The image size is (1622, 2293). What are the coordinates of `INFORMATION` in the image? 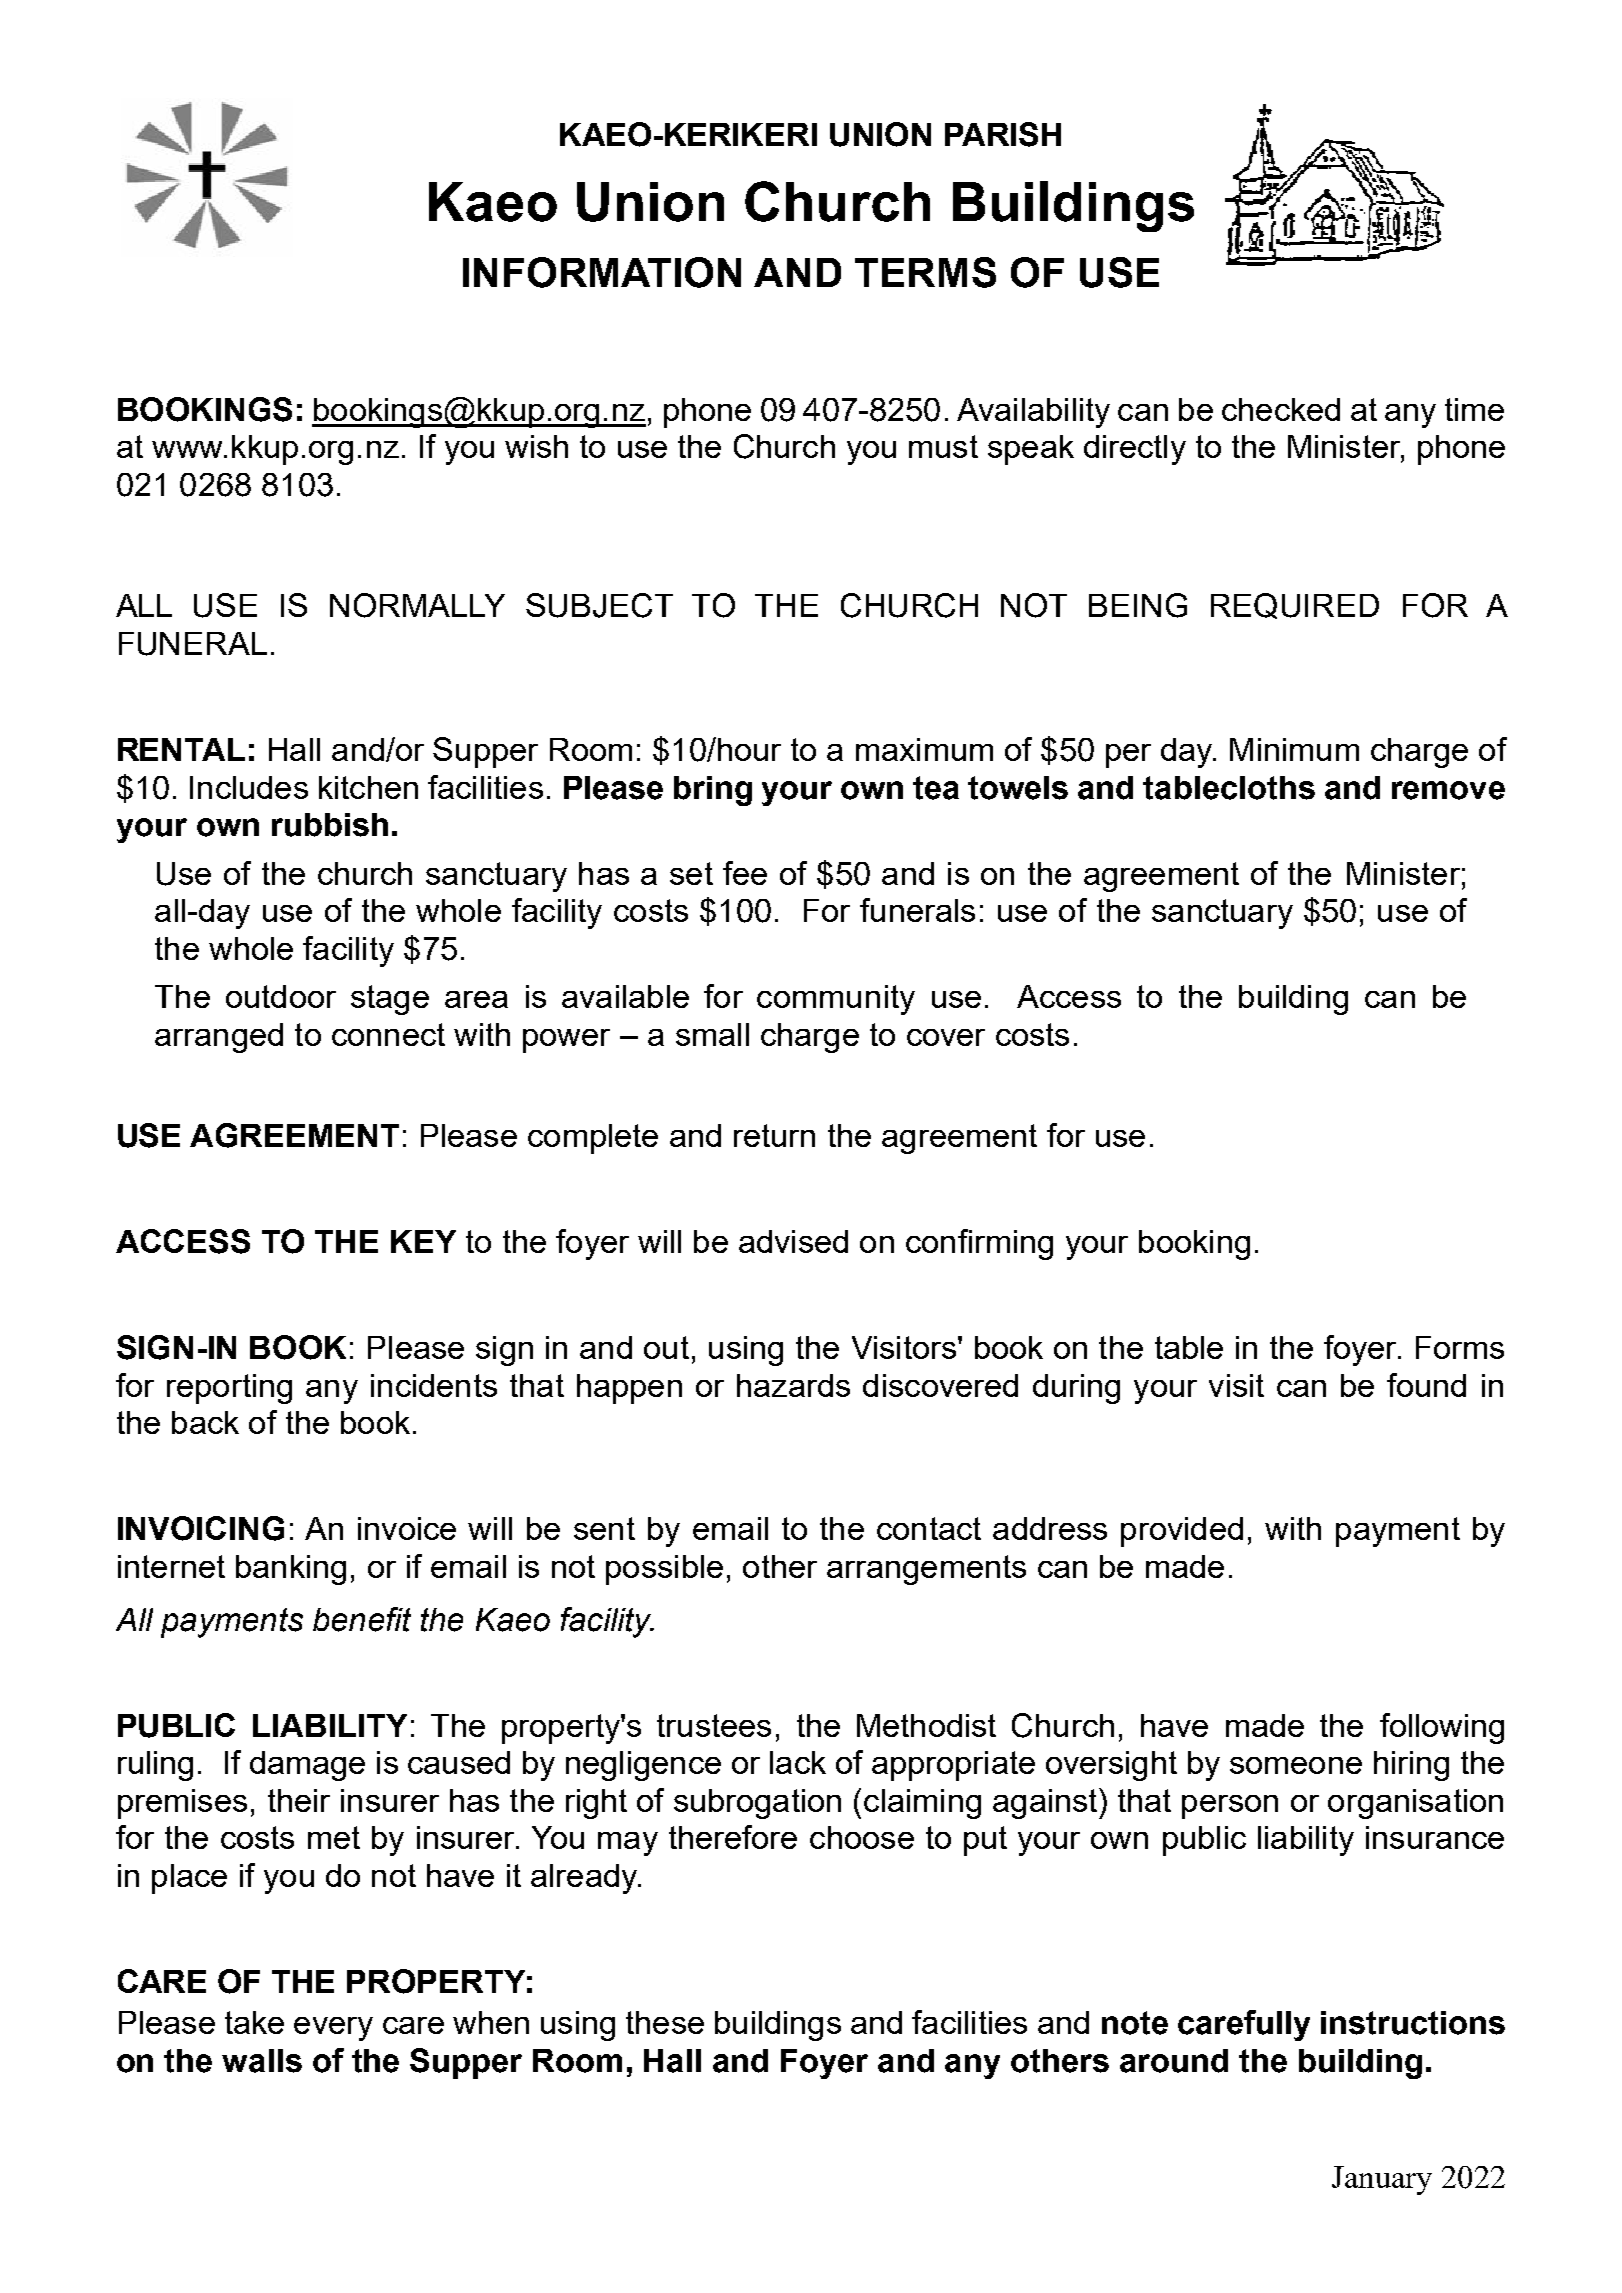 It's located at (602, 272).
